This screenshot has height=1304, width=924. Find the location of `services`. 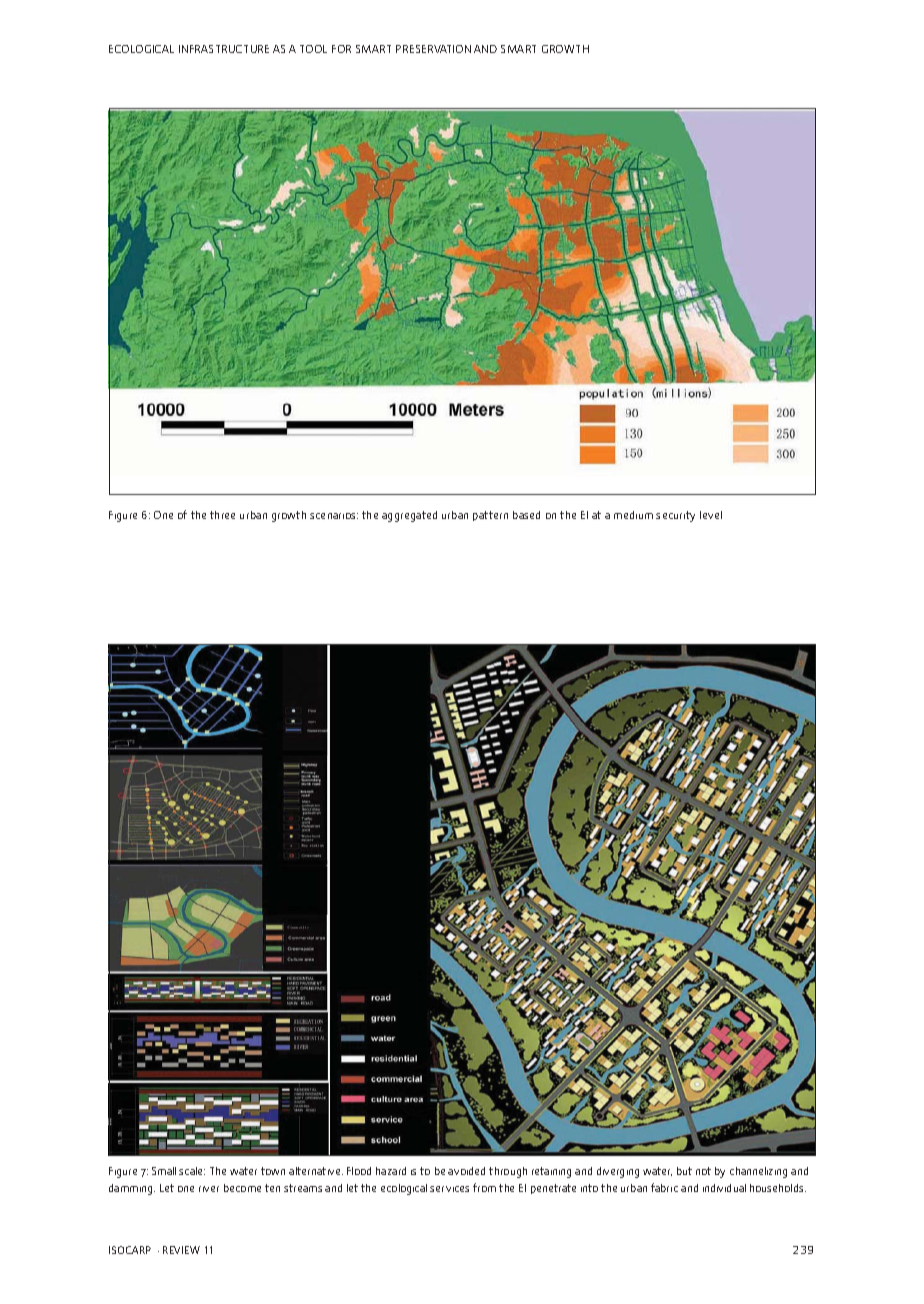

services is located at coordinates (449, 1189).
